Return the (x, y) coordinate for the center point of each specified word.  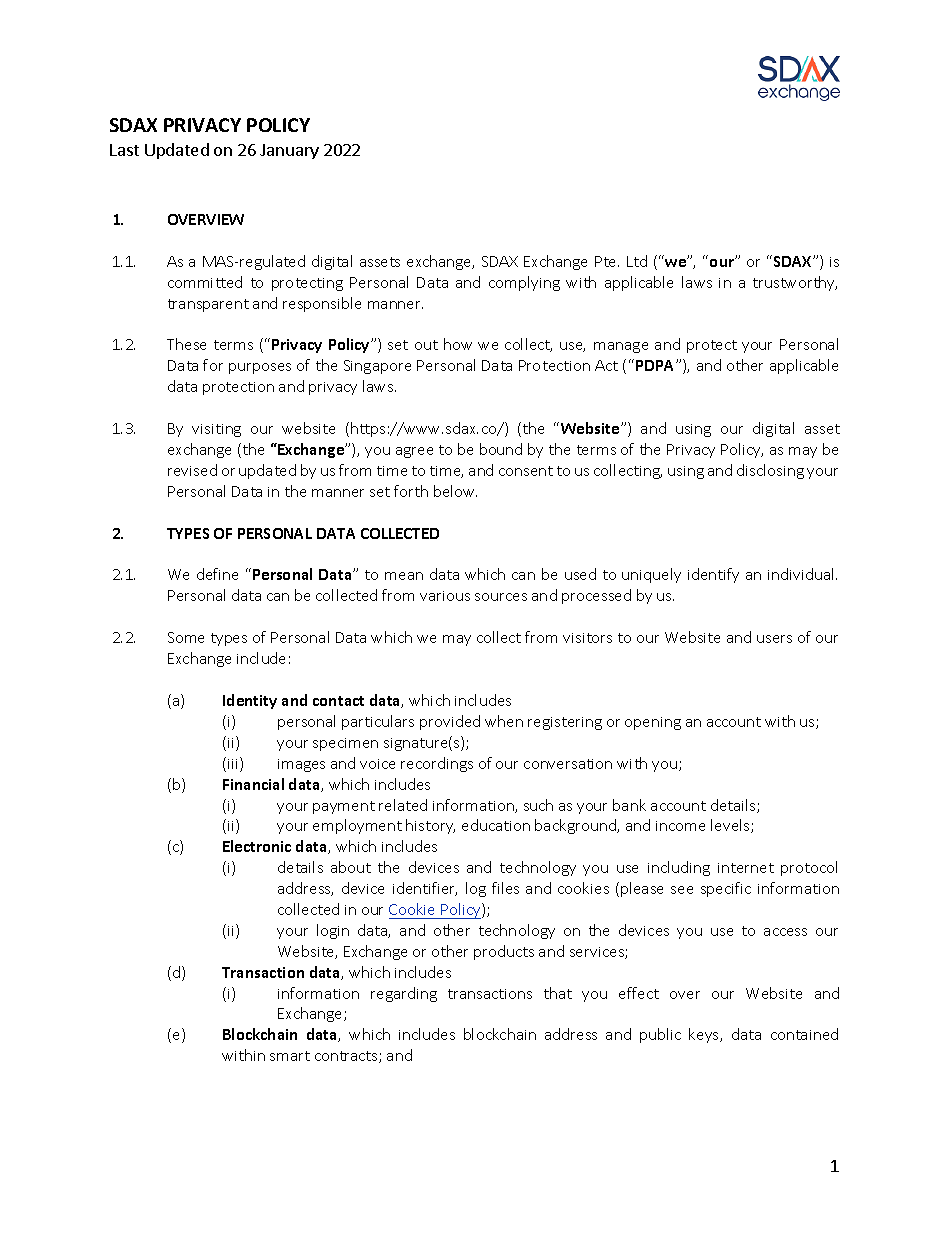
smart (290, 1056)
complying (524, 283)
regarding (404, 994)
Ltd (637, 261)
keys (705, 1035)
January (289, 151)
